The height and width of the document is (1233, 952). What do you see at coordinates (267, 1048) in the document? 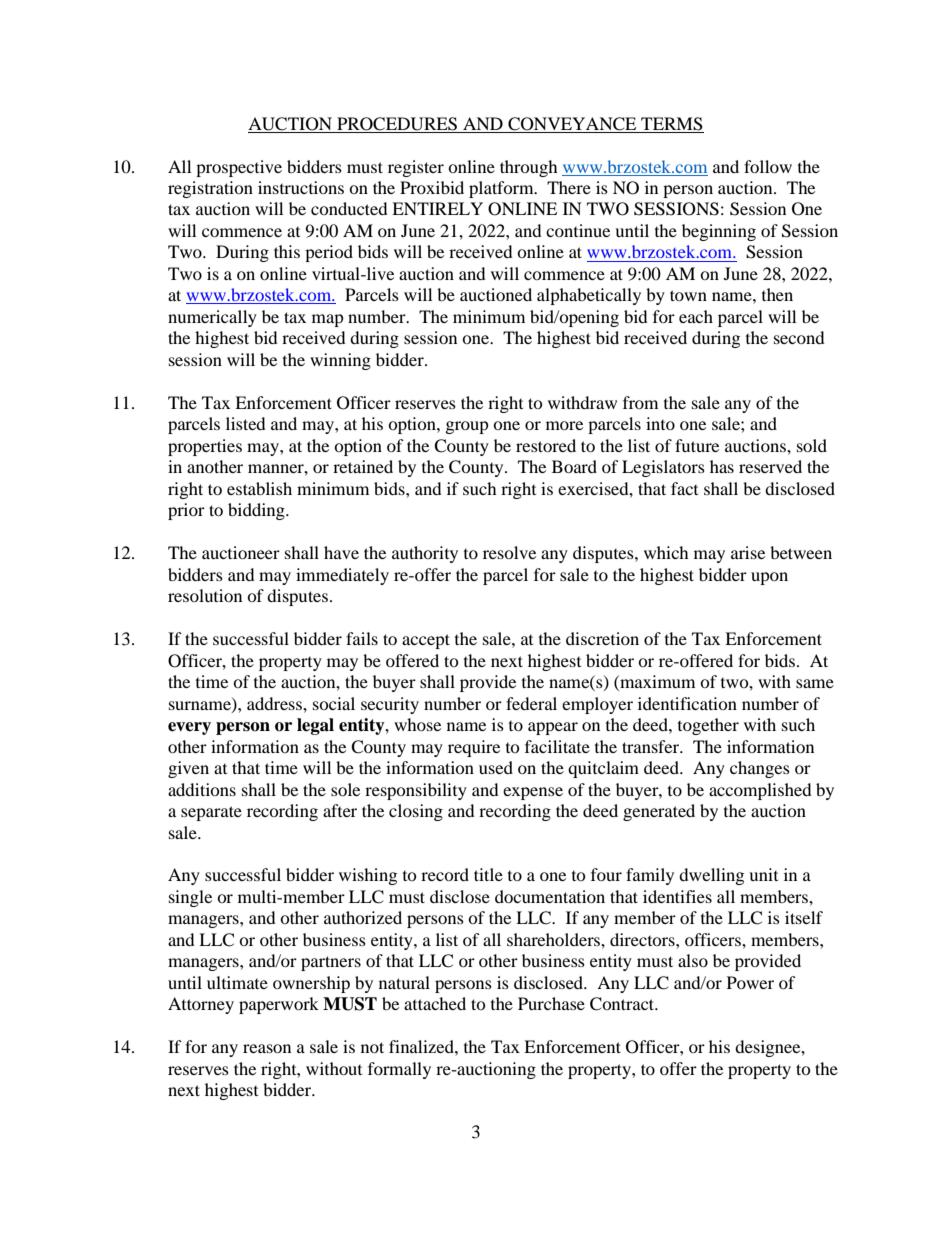
I see `reason` at bounding box center [267, 1048].
